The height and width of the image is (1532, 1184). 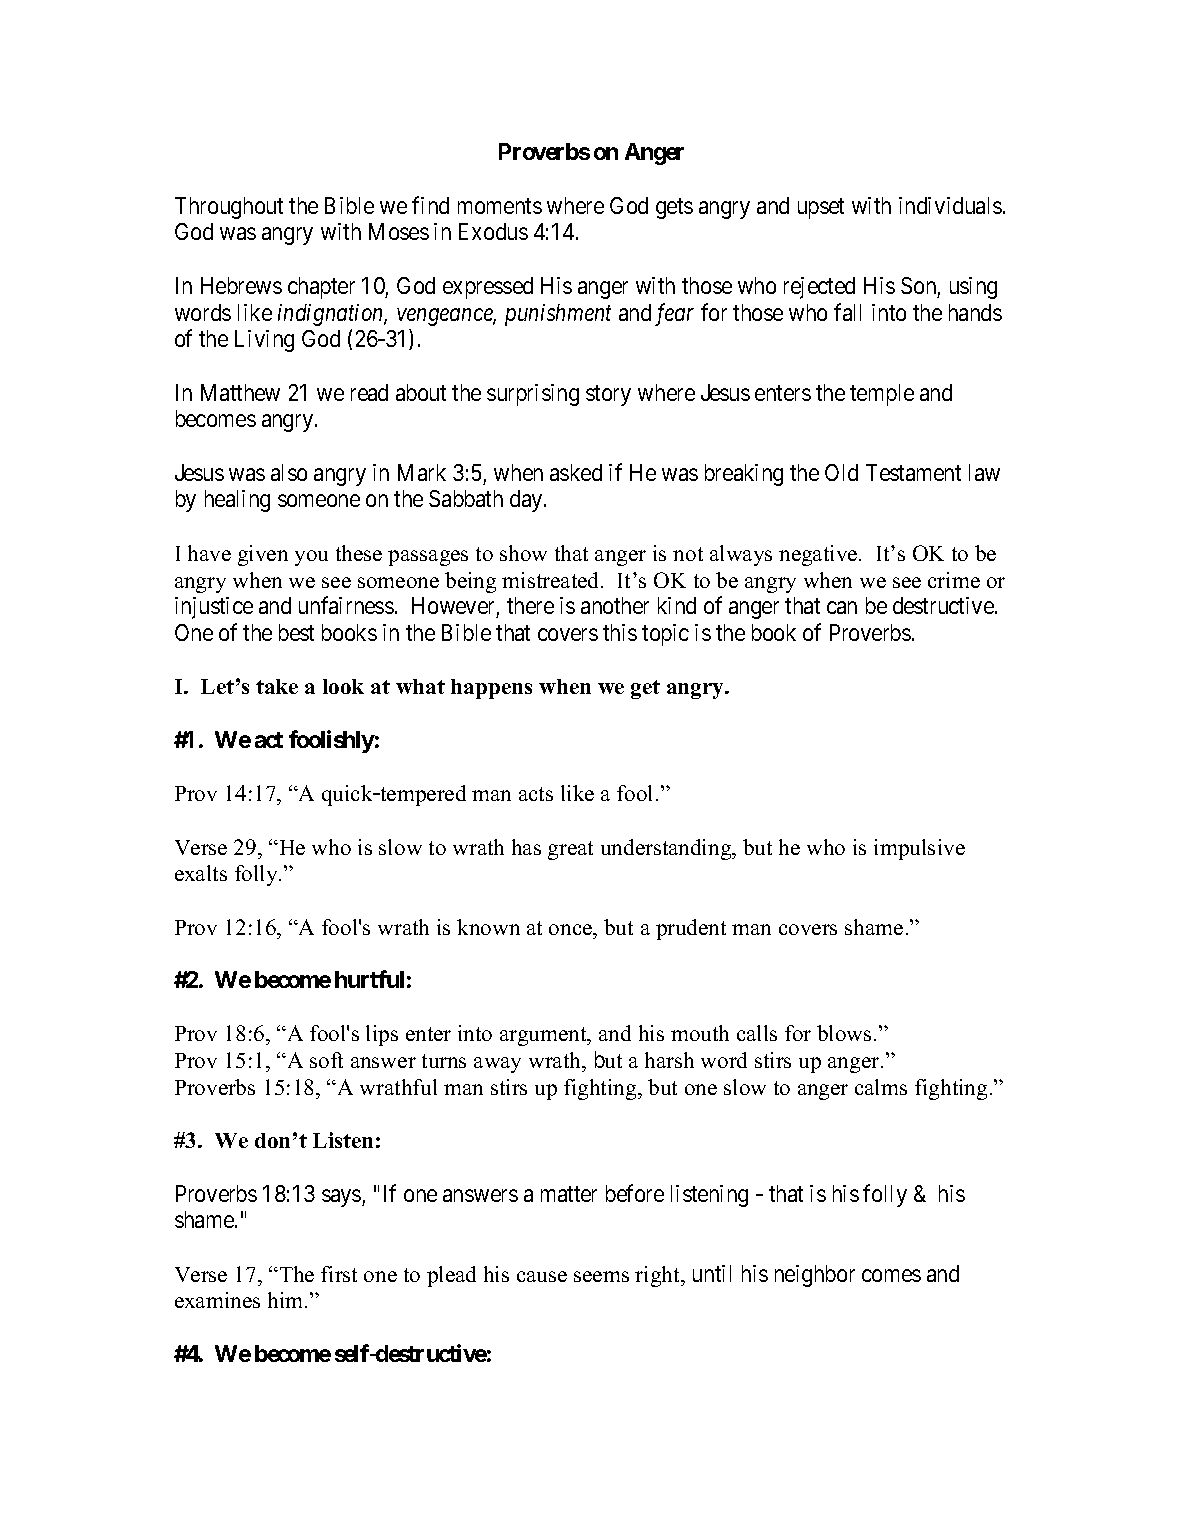 I want to click on gets, so click(x=674, y=208).
